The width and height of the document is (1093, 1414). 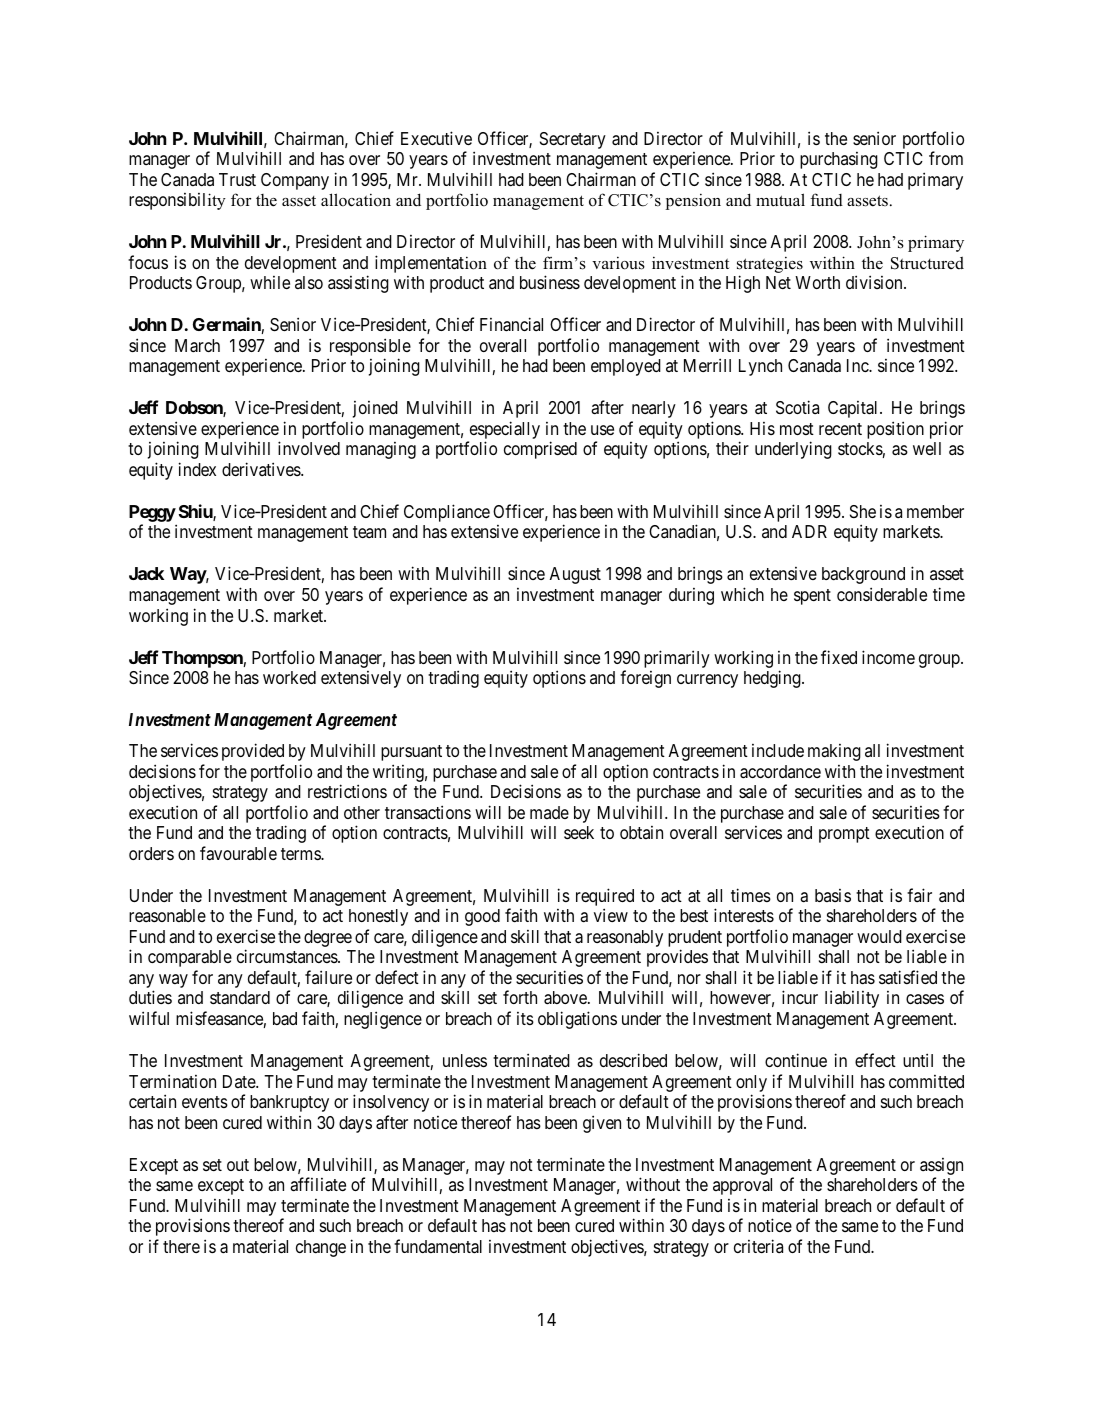 What do you see at coordinates (863, 511) in the document?
I see `She` at bounding box center [863, 511].
